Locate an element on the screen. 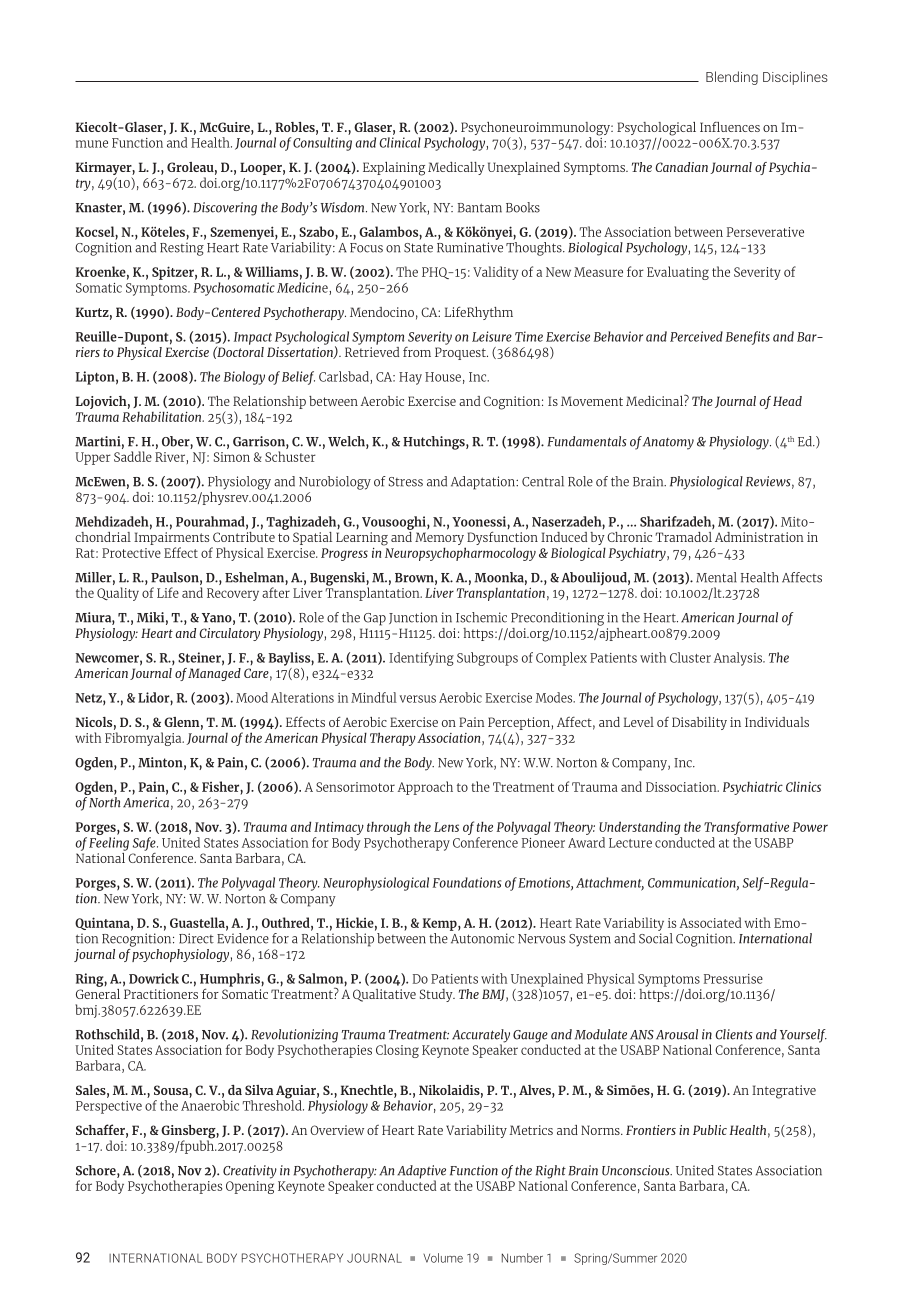  Opening is located at coordinates (250, 1187).
